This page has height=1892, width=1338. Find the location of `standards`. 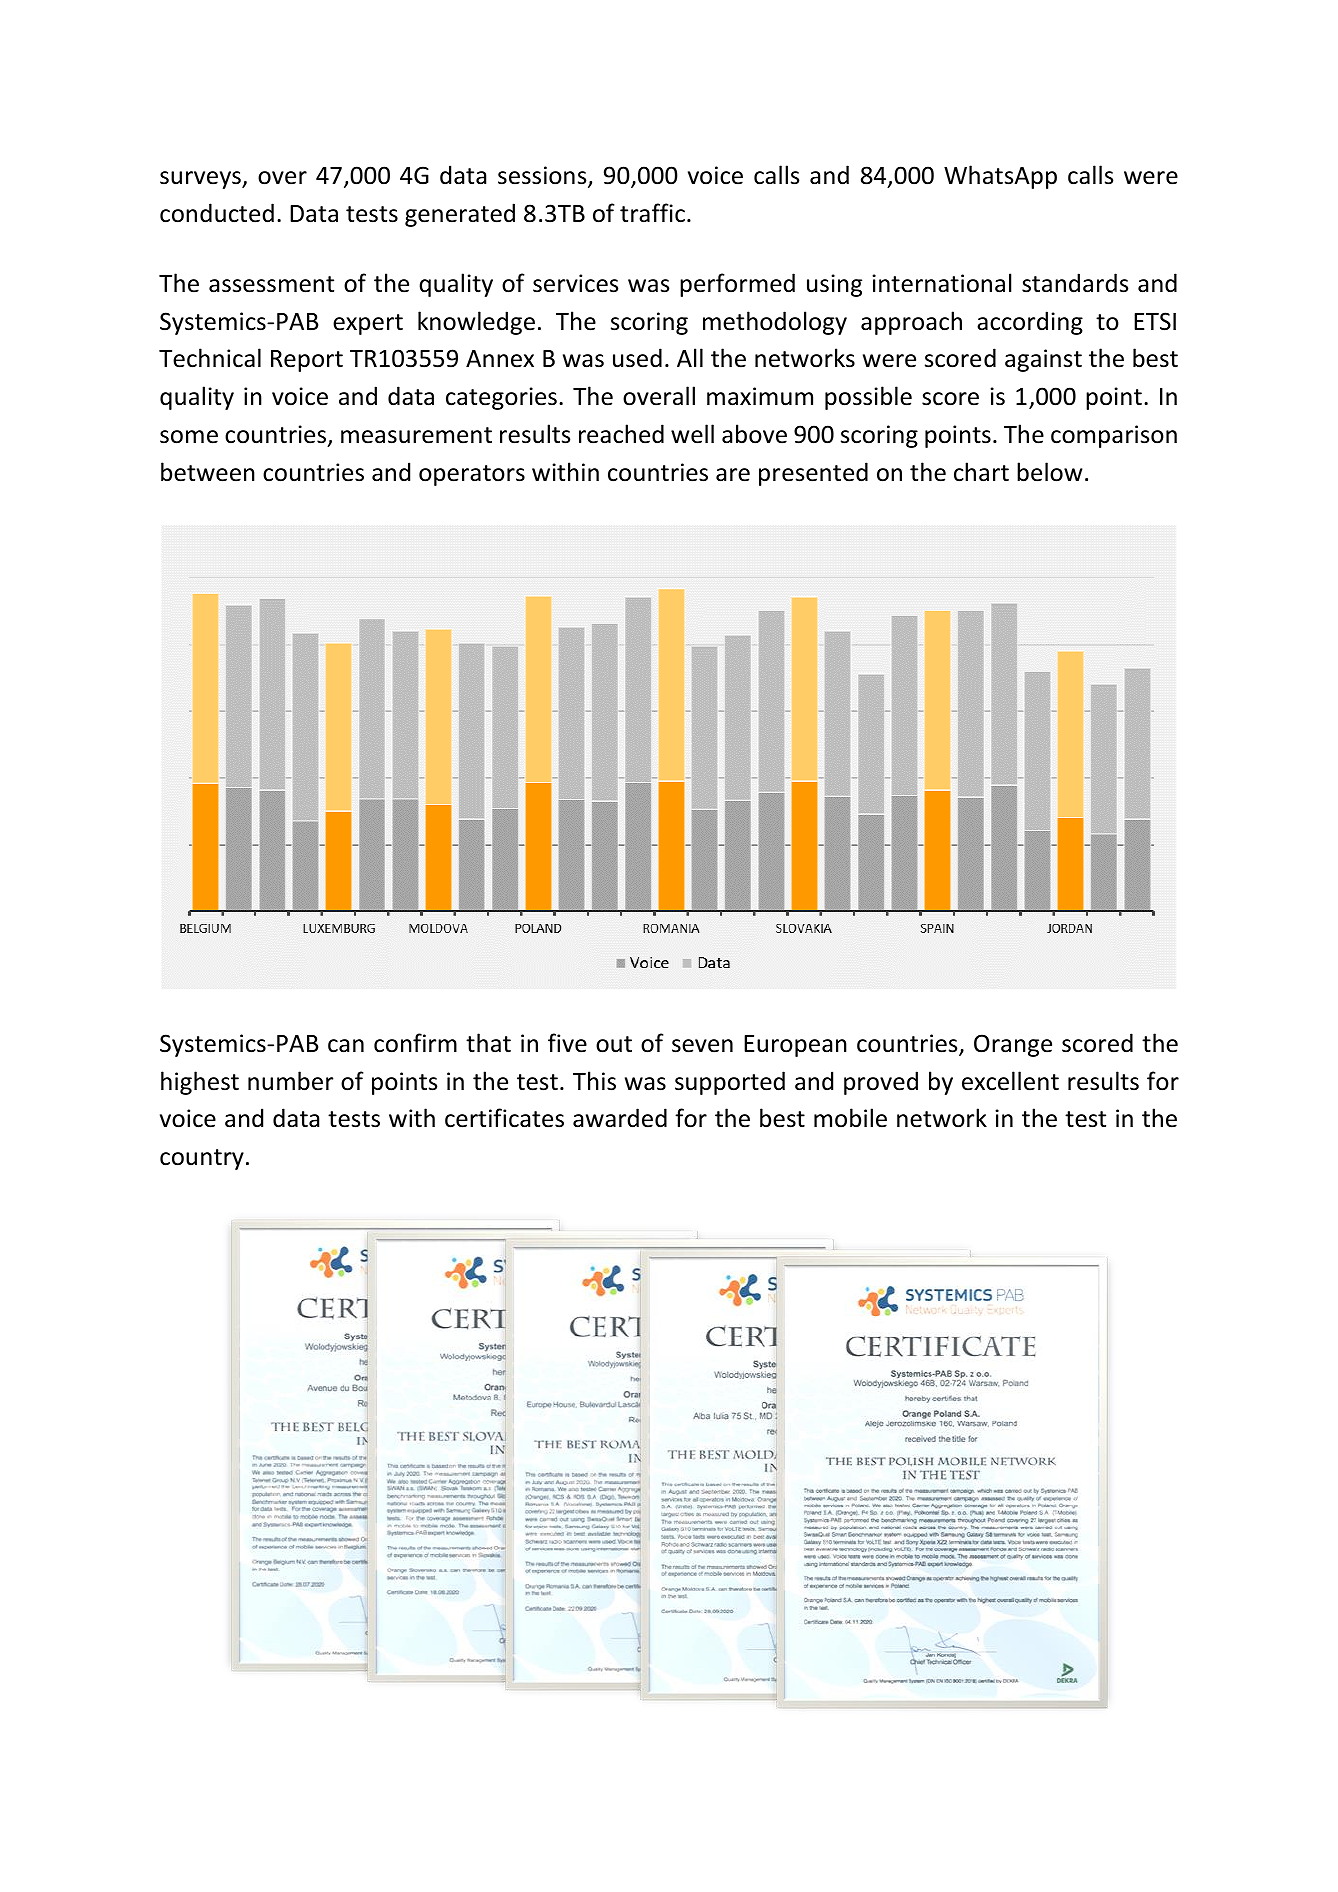

standards is located at coordinates (1075, 283).
